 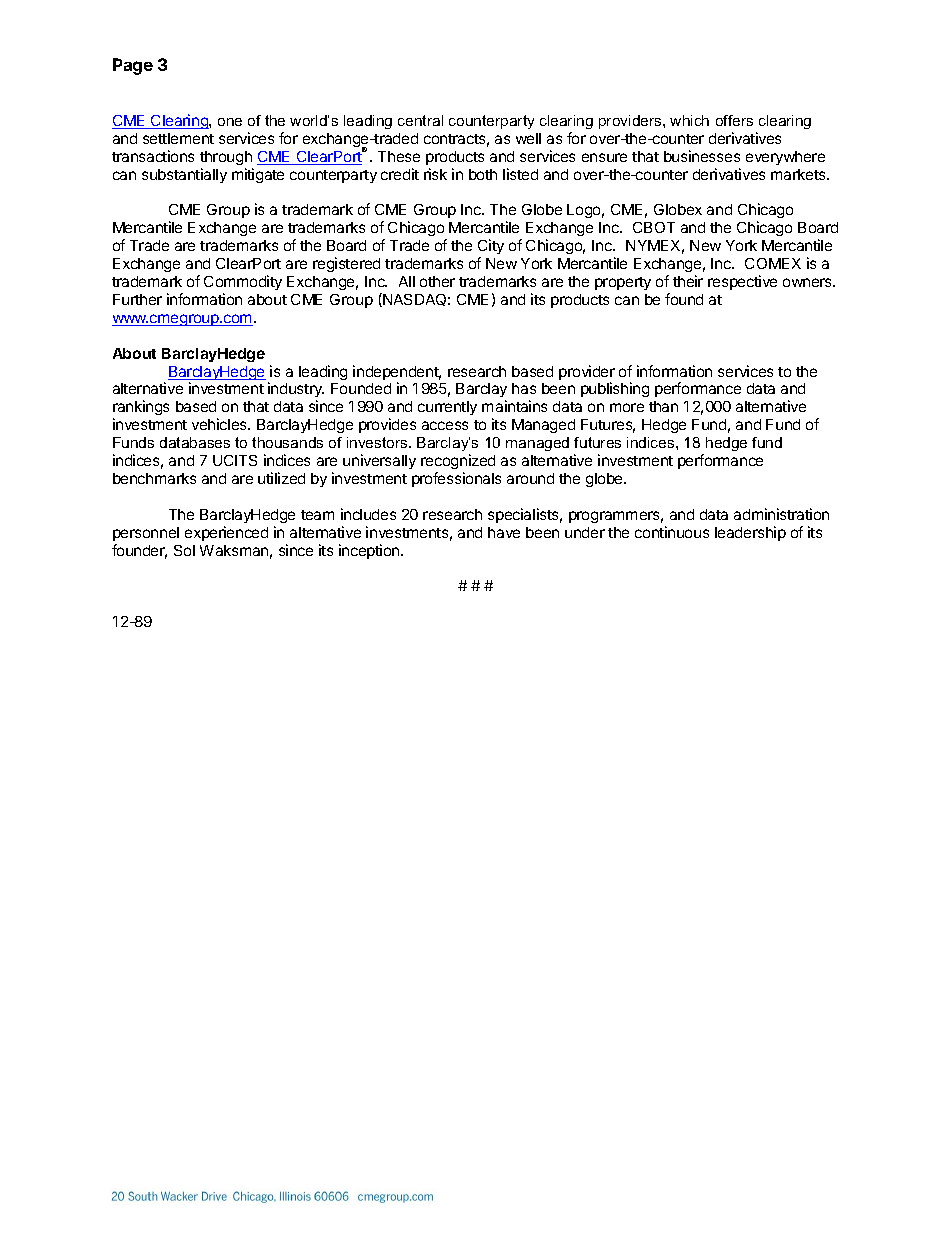 What do you see at coordinates (226, 533) in the page?
I see `experienced` at bounding box center [226, 533].
